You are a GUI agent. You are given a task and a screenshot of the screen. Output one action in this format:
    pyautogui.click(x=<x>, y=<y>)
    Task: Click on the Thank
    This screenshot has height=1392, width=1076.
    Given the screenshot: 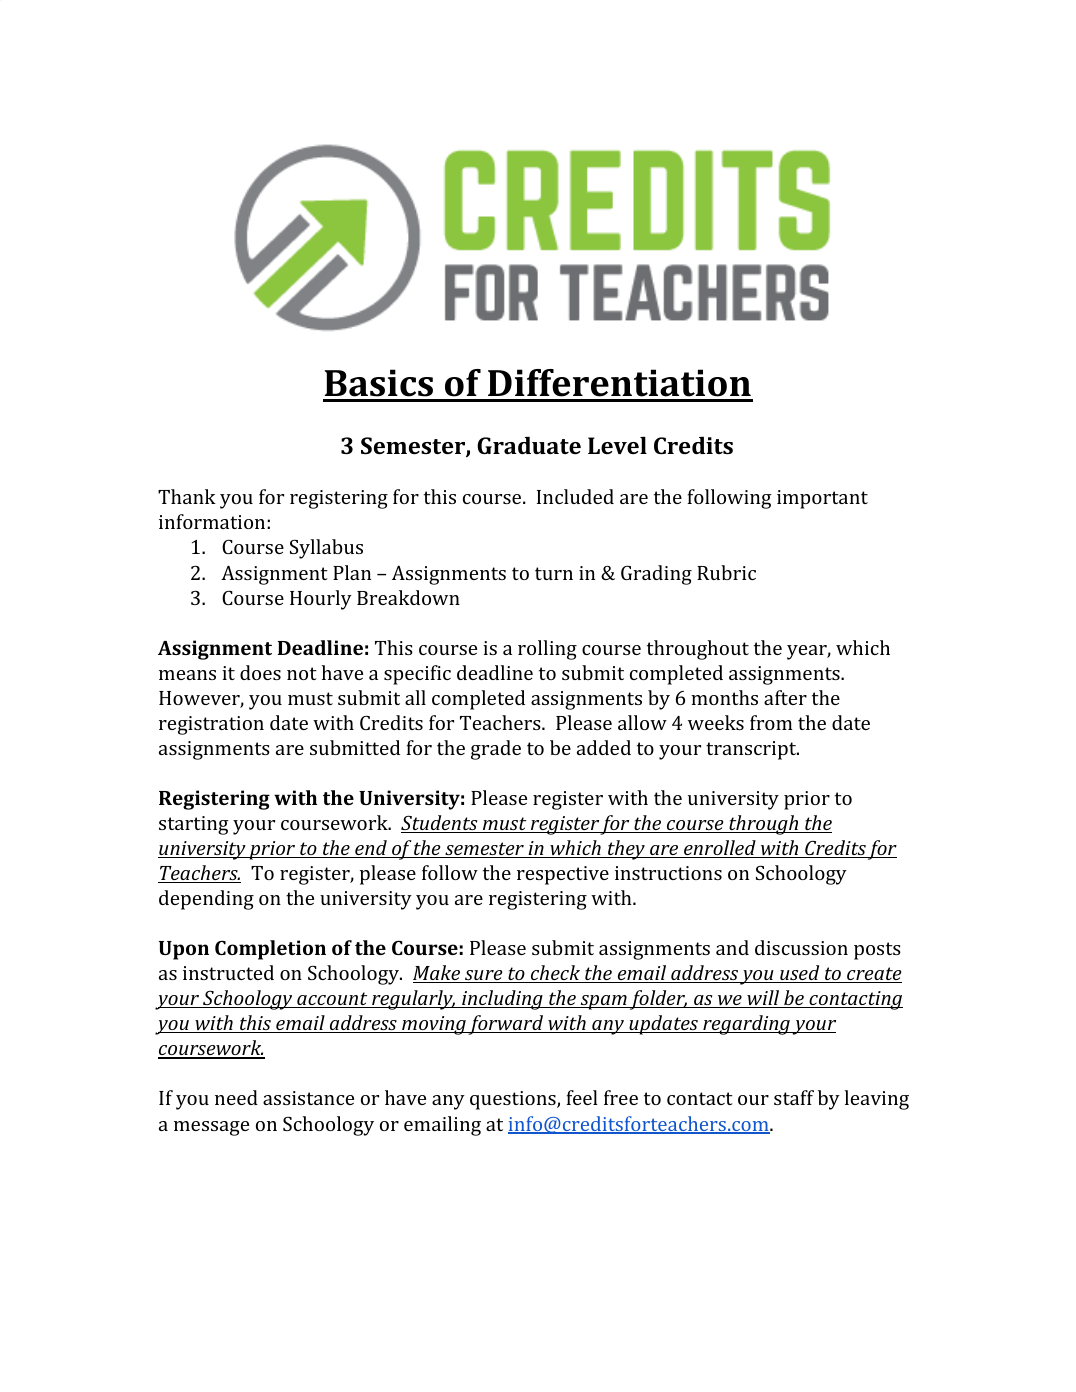 What is the action you would take?
    pyautogui.click(x=187, y=496)
